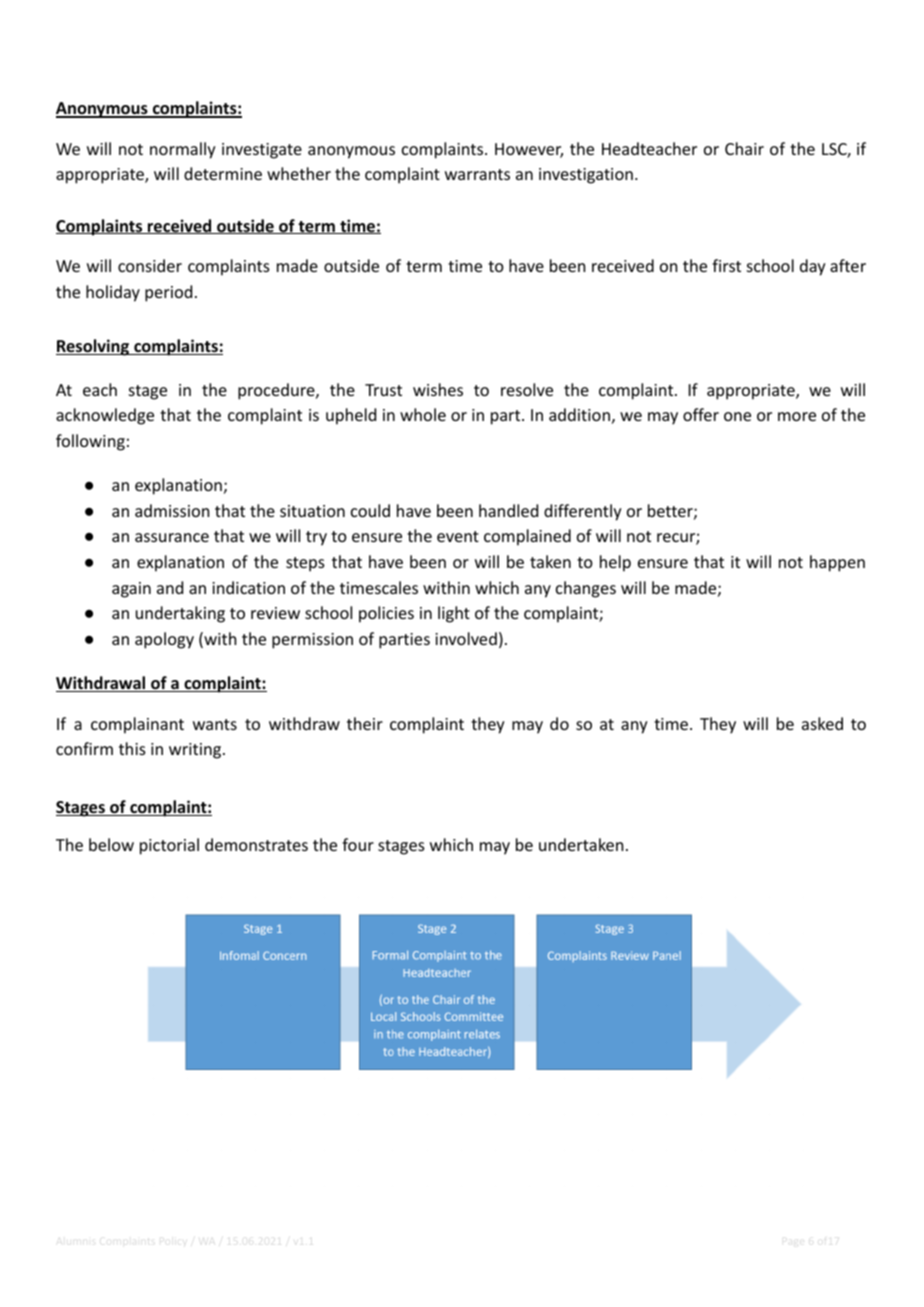 The width and height of the page is (924, 1307). I want to click on admission, so click(172, 510).
